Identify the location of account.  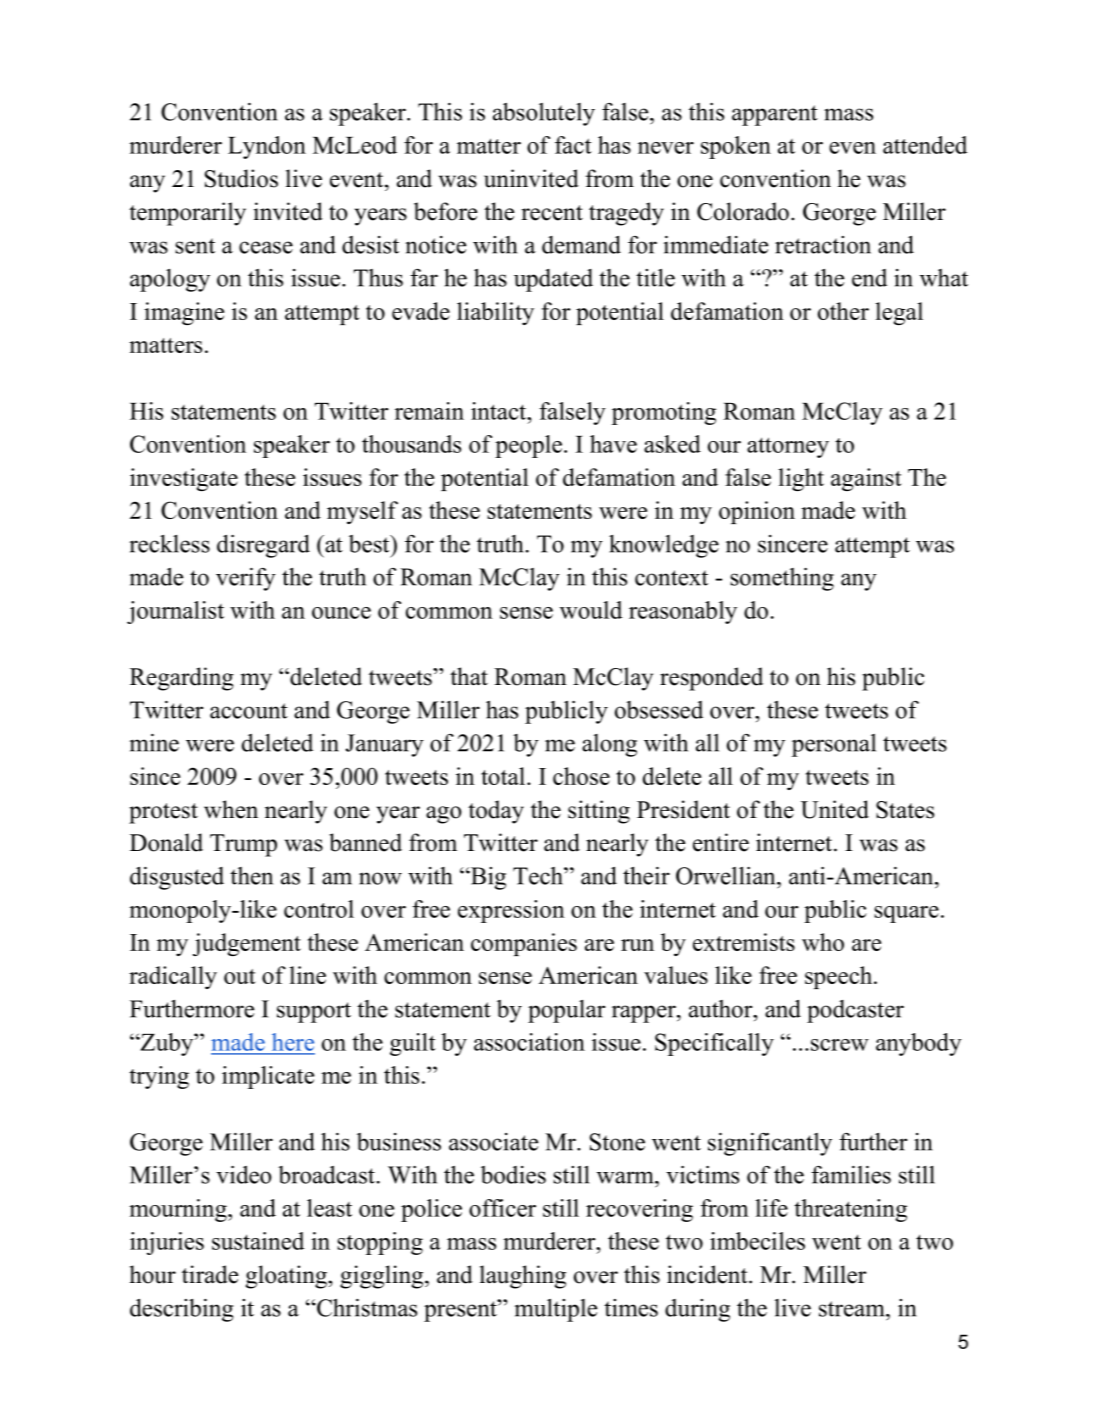
(249, 711).
